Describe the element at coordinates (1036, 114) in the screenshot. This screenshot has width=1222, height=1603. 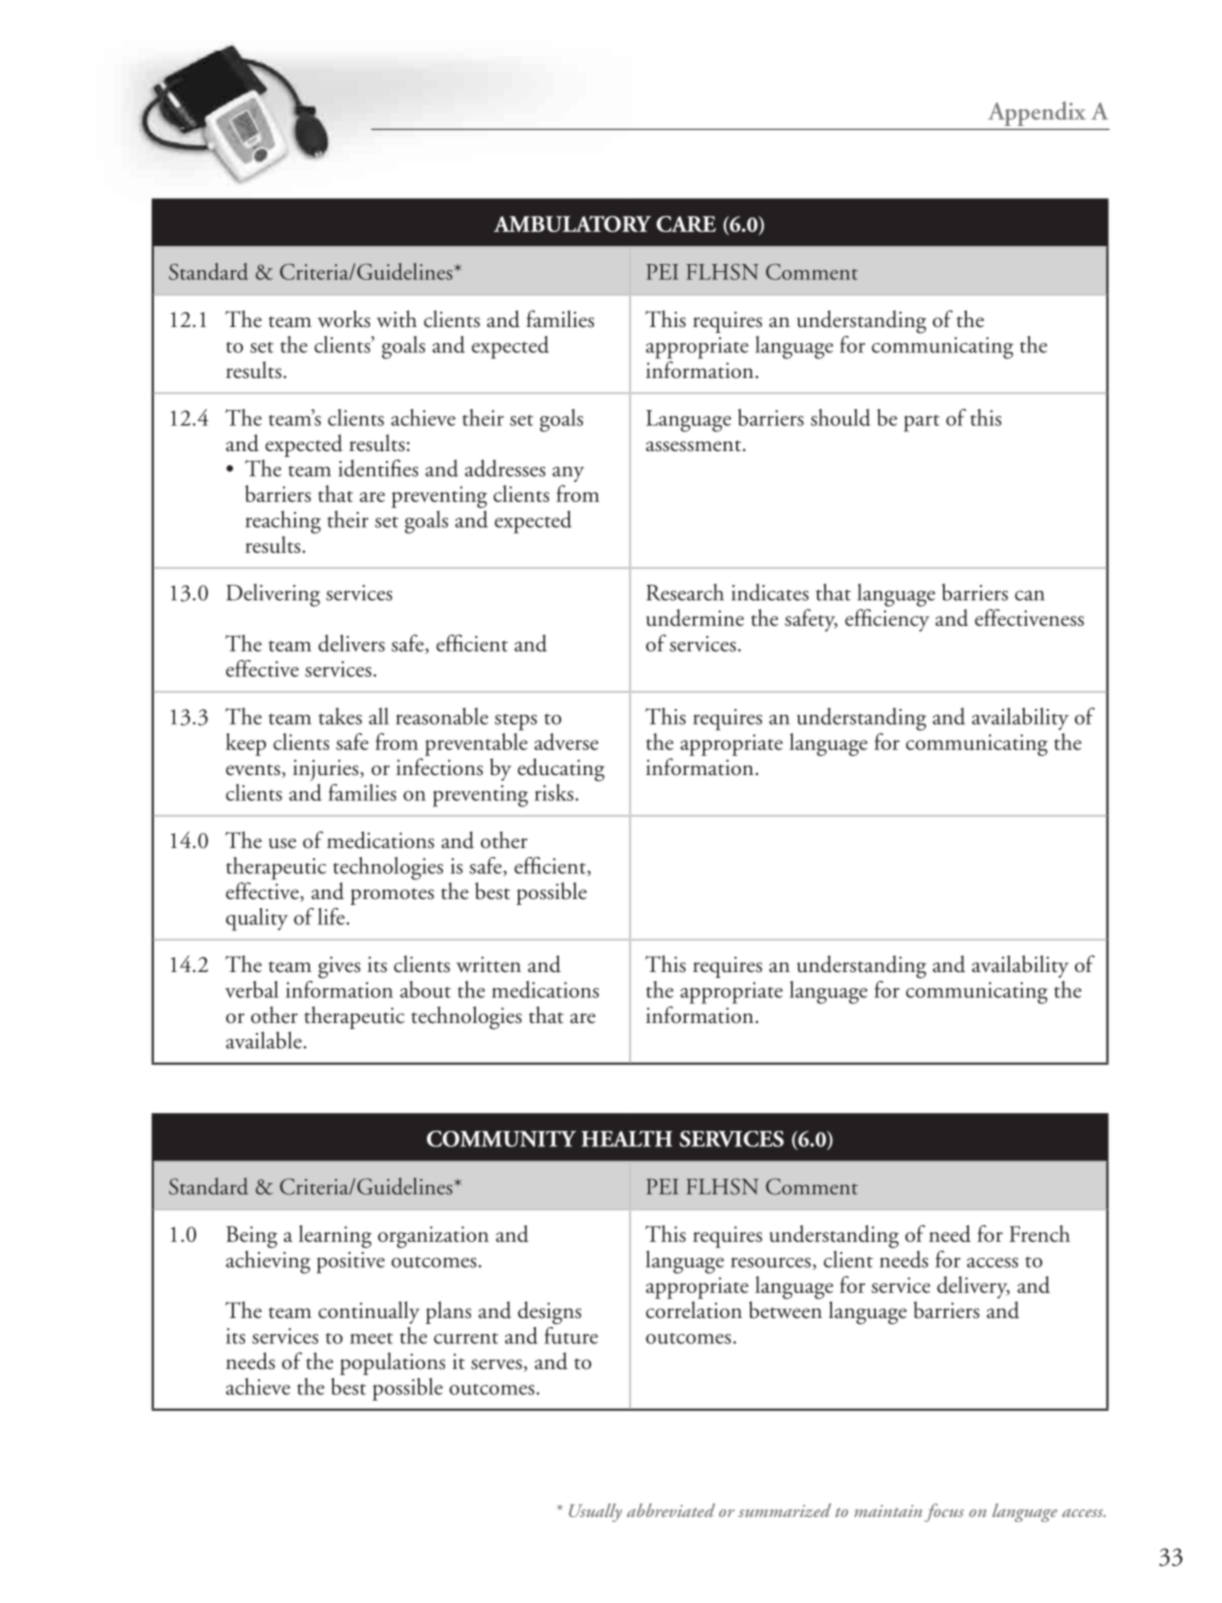
I see `Appendix` at that location.
